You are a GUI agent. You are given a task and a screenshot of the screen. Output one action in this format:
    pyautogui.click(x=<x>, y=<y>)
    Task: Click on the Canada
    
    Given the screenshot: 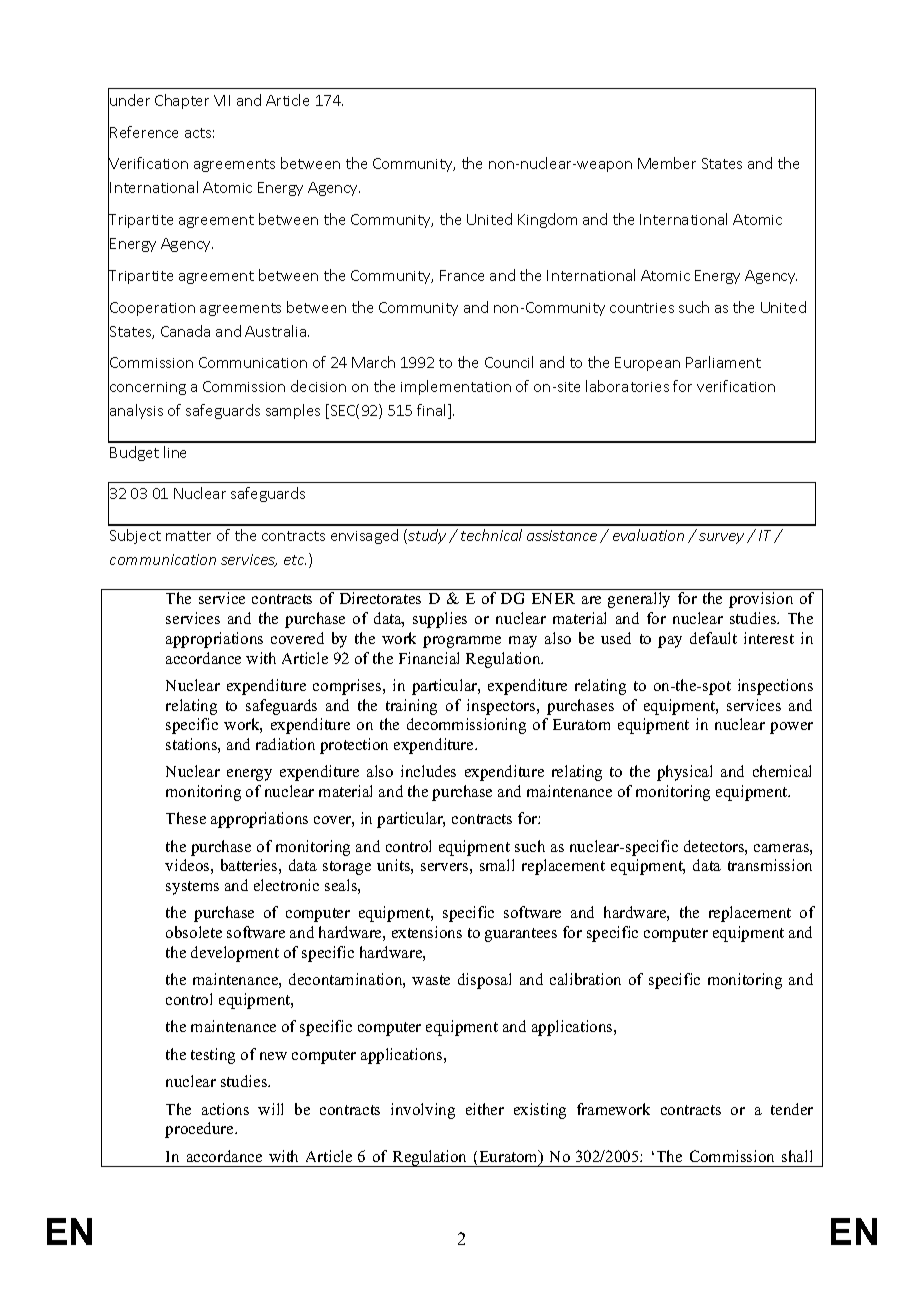 What is the action you would take?
    pyautogui.click(x=185, y=331)
